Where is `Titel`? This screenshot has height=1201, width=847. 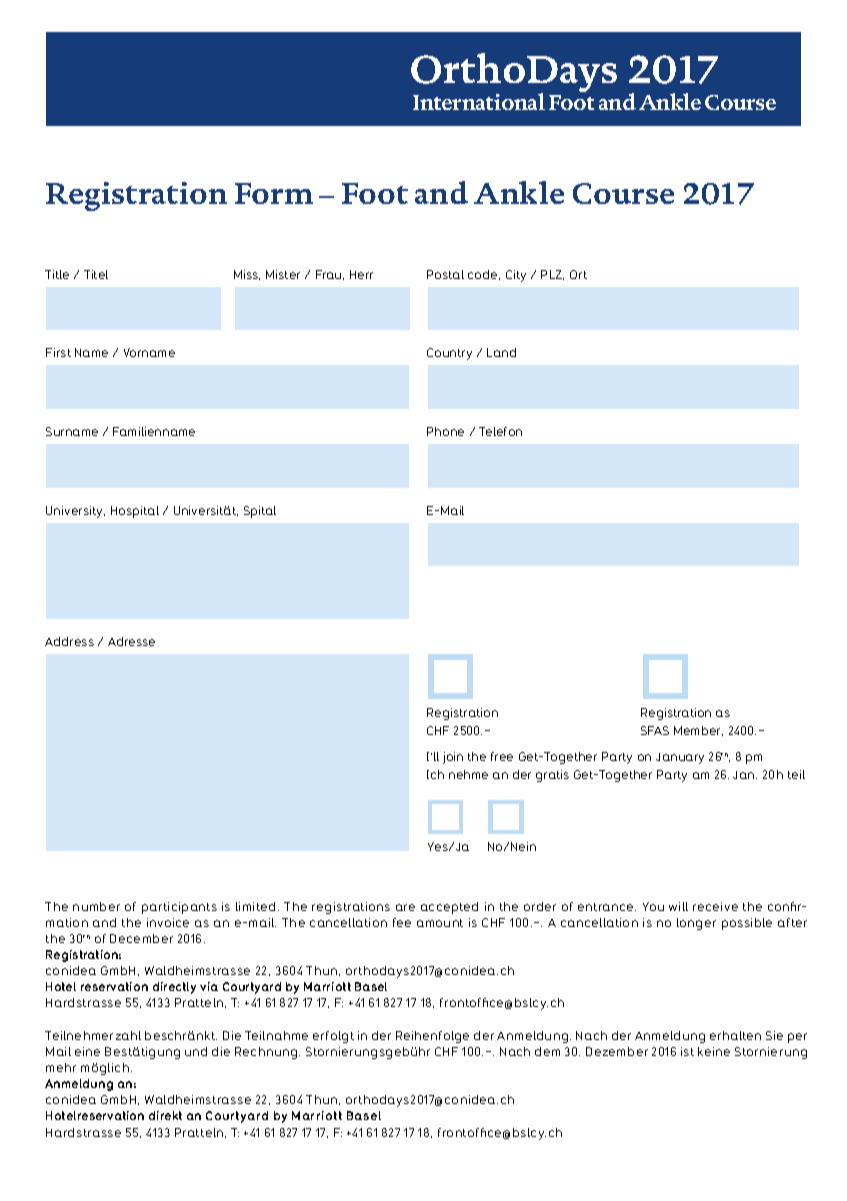 Titel is located at coordinates (96, 274).
